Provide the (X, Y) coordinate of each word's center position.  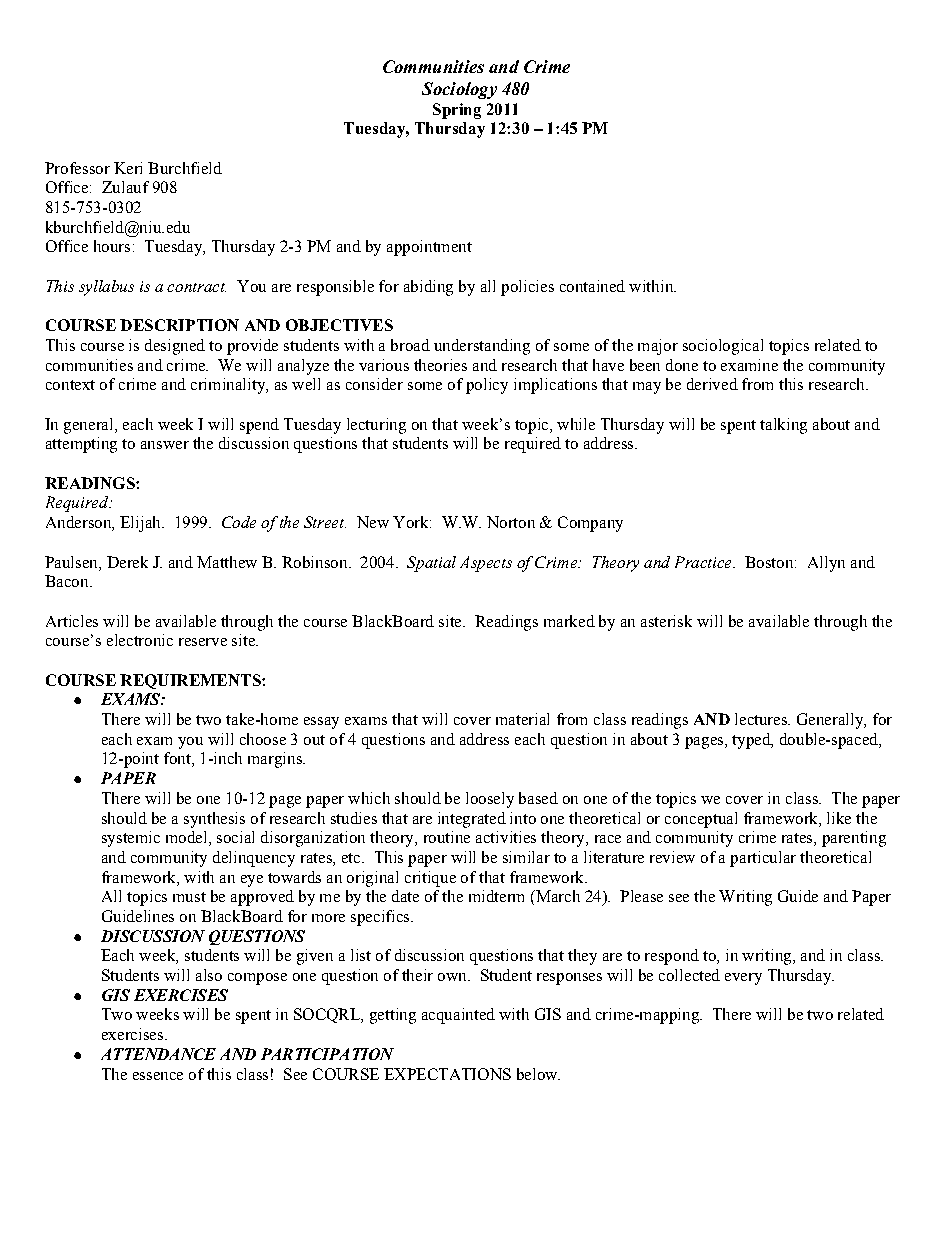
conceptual (701, 820)
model (188, 838)
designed (175, 347)
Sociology (459, 90)
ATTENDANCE (158, 1054)
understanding (482, 347)
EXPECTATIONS (447, 1074)
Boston (770, 562)
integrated (472, 820)
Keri (128, 168)
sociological (723, 347)
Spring (457, 111)
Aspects (486, 564)
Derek (127, 562)
